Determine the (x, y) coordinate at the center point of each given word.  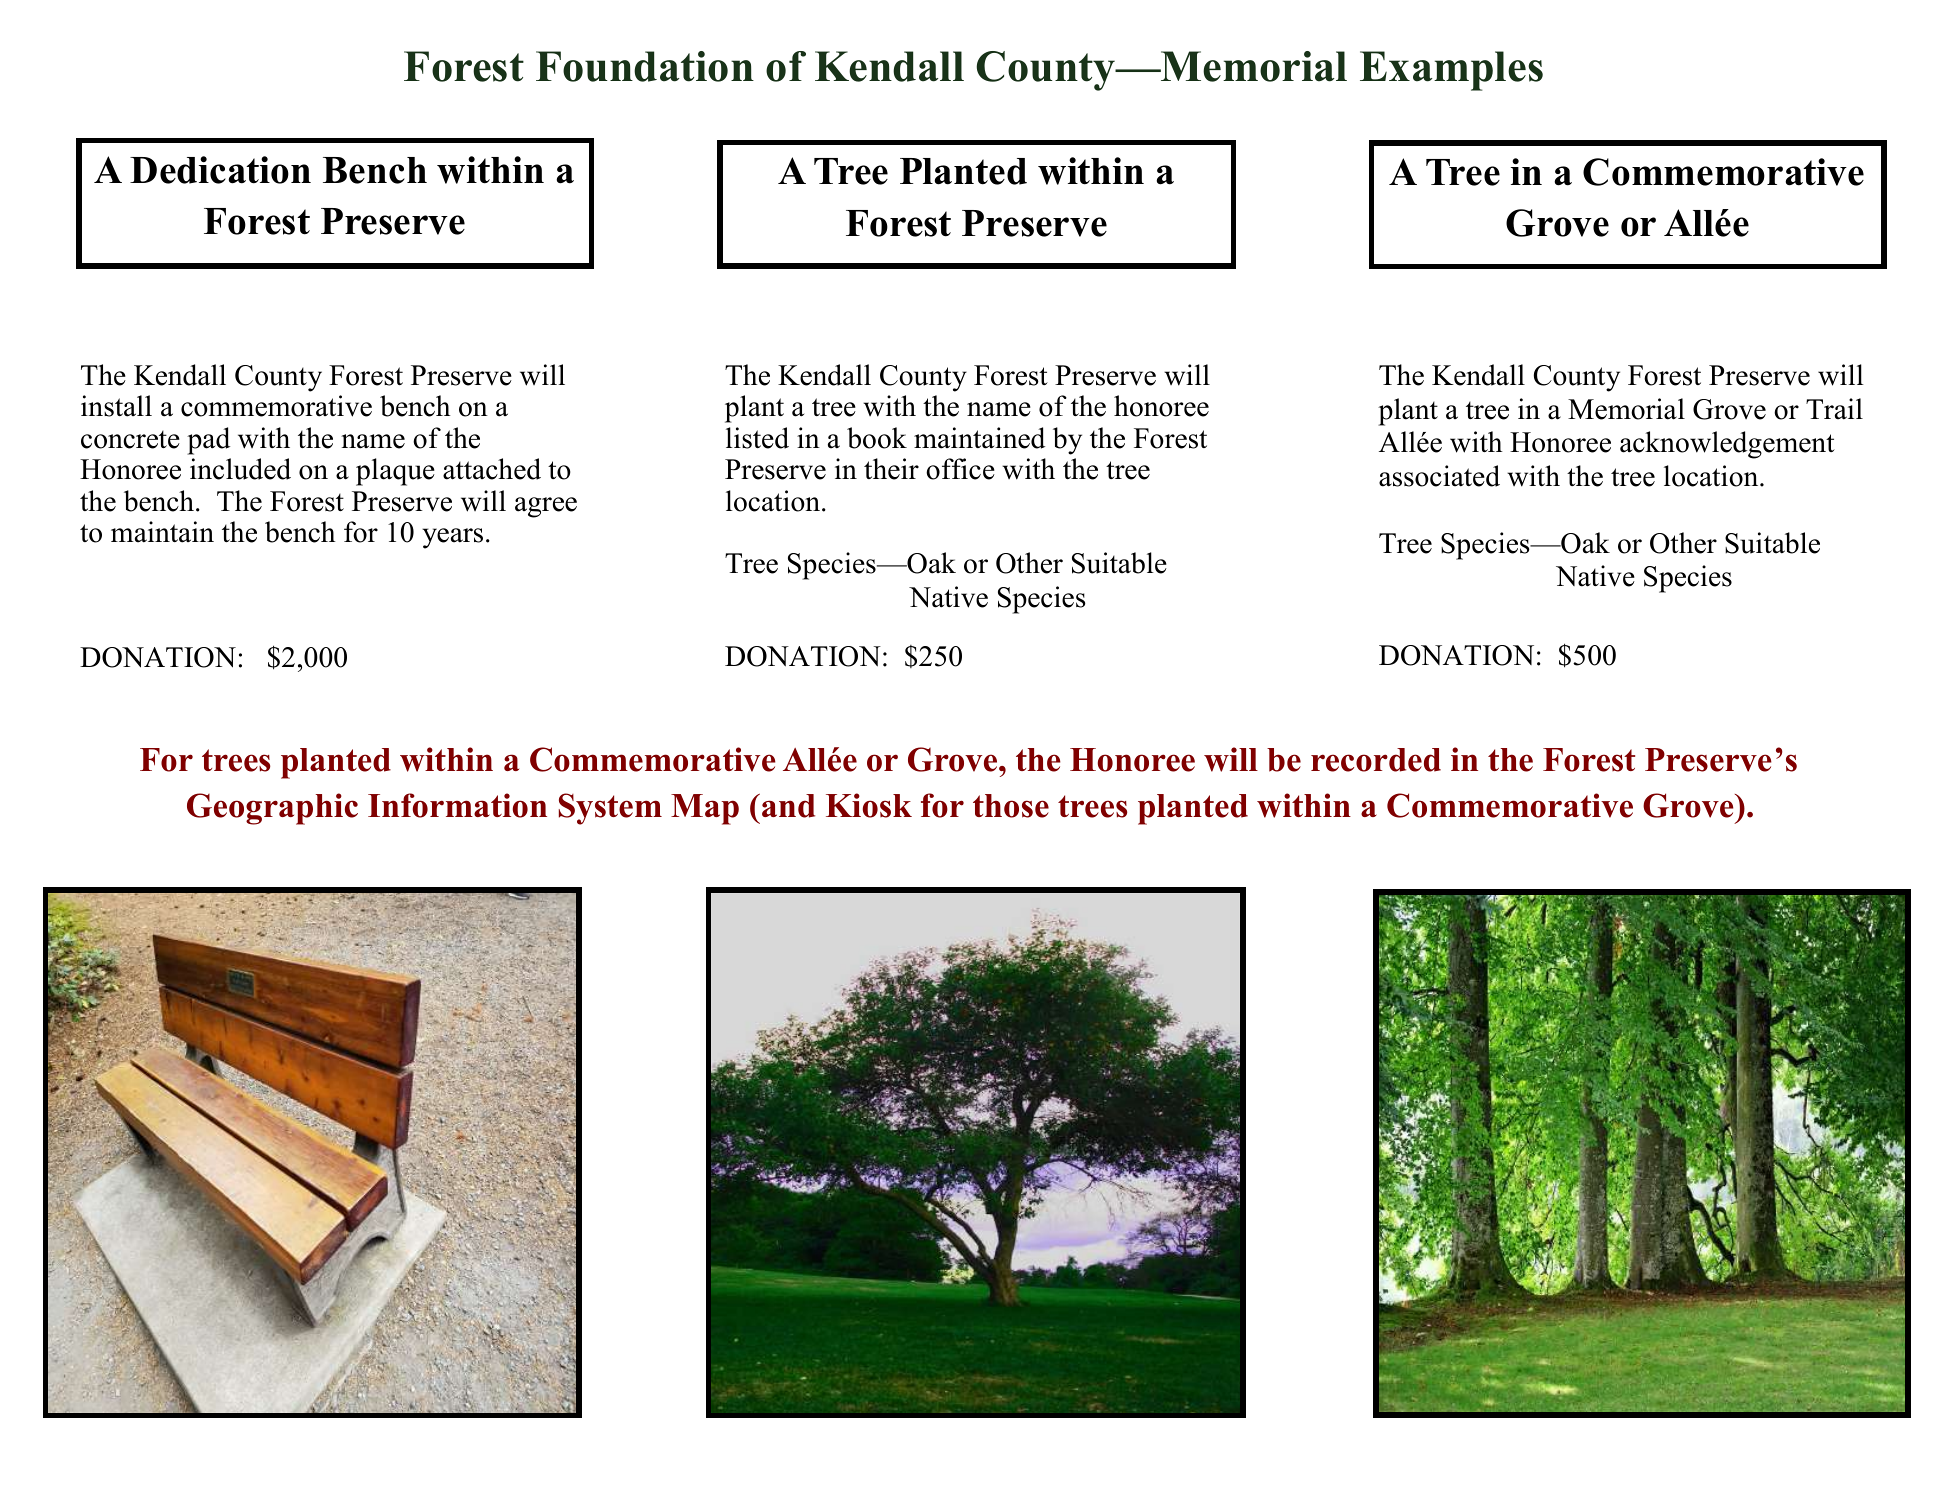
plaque (395, 472)
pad (208, 441)
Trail (1834, 409)
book (877, 438)
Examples (1451, 71)
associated (1439, 476)
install (116, 406)
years (452, 538)
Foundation (645, 66)
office (960, 469)
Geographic (272, 809)
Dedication (220, 170)
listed (757, 438)
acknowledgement (1727, 445)
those (1011, 806)
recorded (1376, 760)
